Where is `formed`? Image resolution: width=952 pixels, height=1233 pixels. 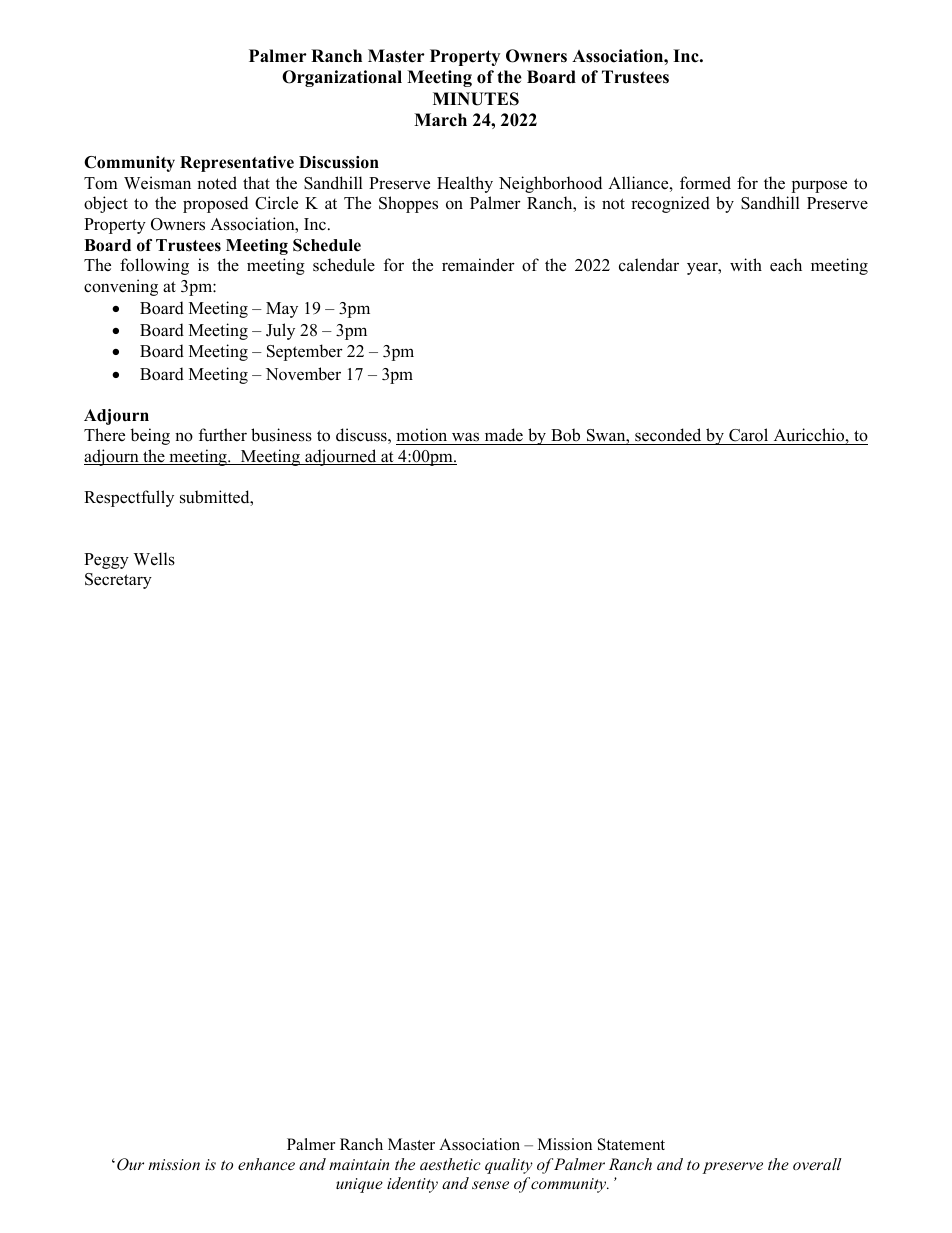
formed is located at coordinates (705, 183).
